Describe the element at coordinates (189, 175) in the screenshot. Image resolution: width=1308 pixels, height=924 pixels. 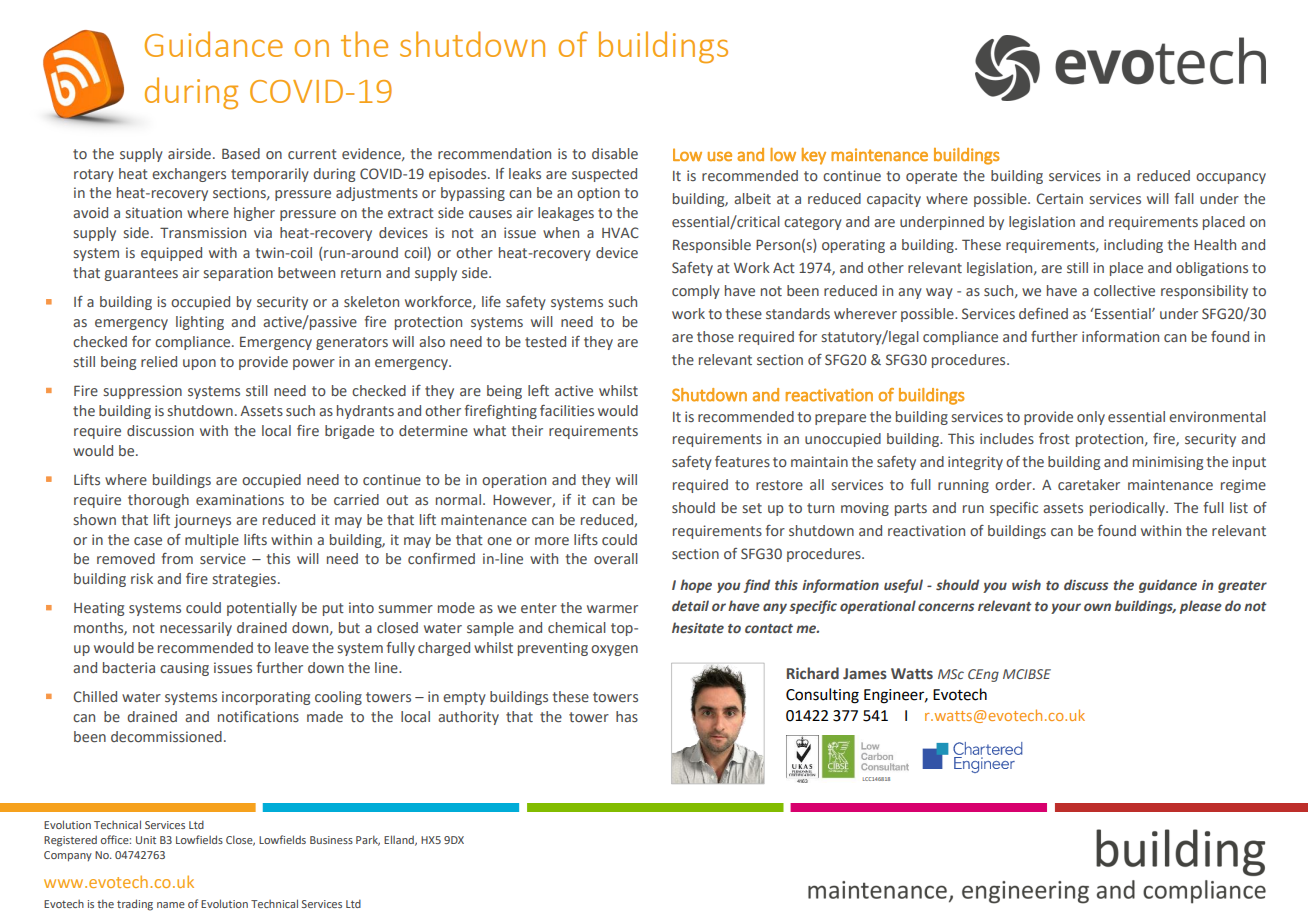
I see `exchangers` at that location.
